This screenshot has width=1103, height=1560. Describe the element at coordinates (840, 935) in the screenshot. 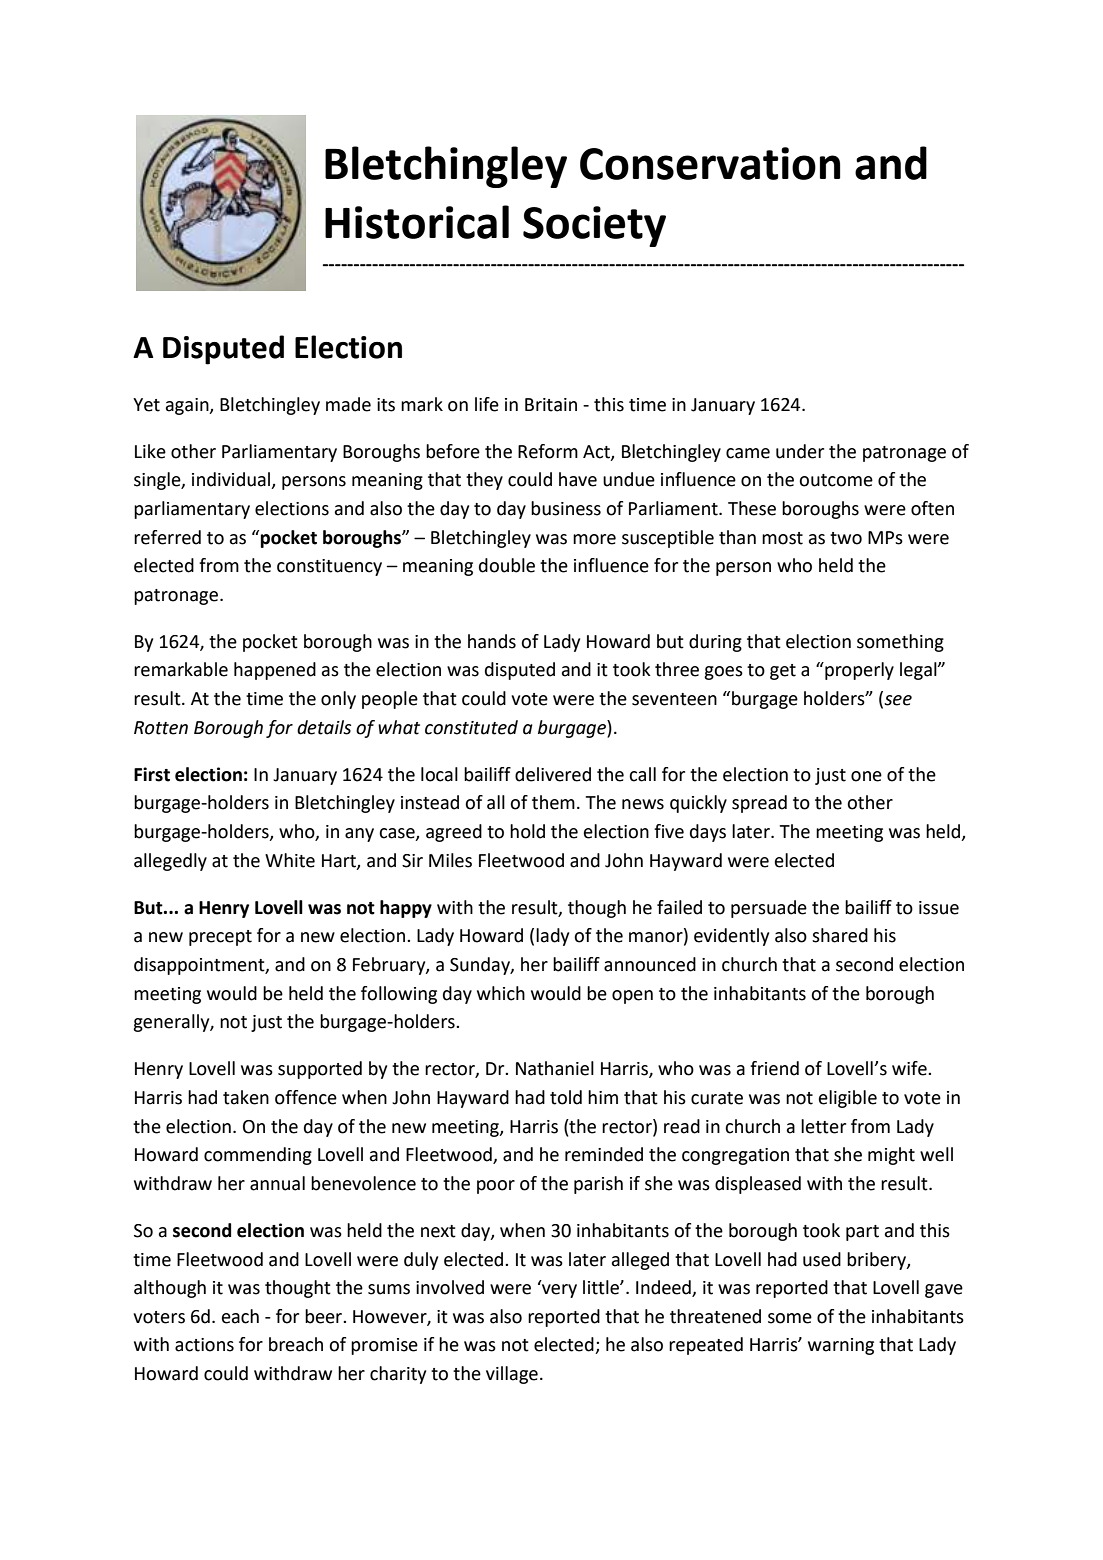

I see `shared` at that location.
